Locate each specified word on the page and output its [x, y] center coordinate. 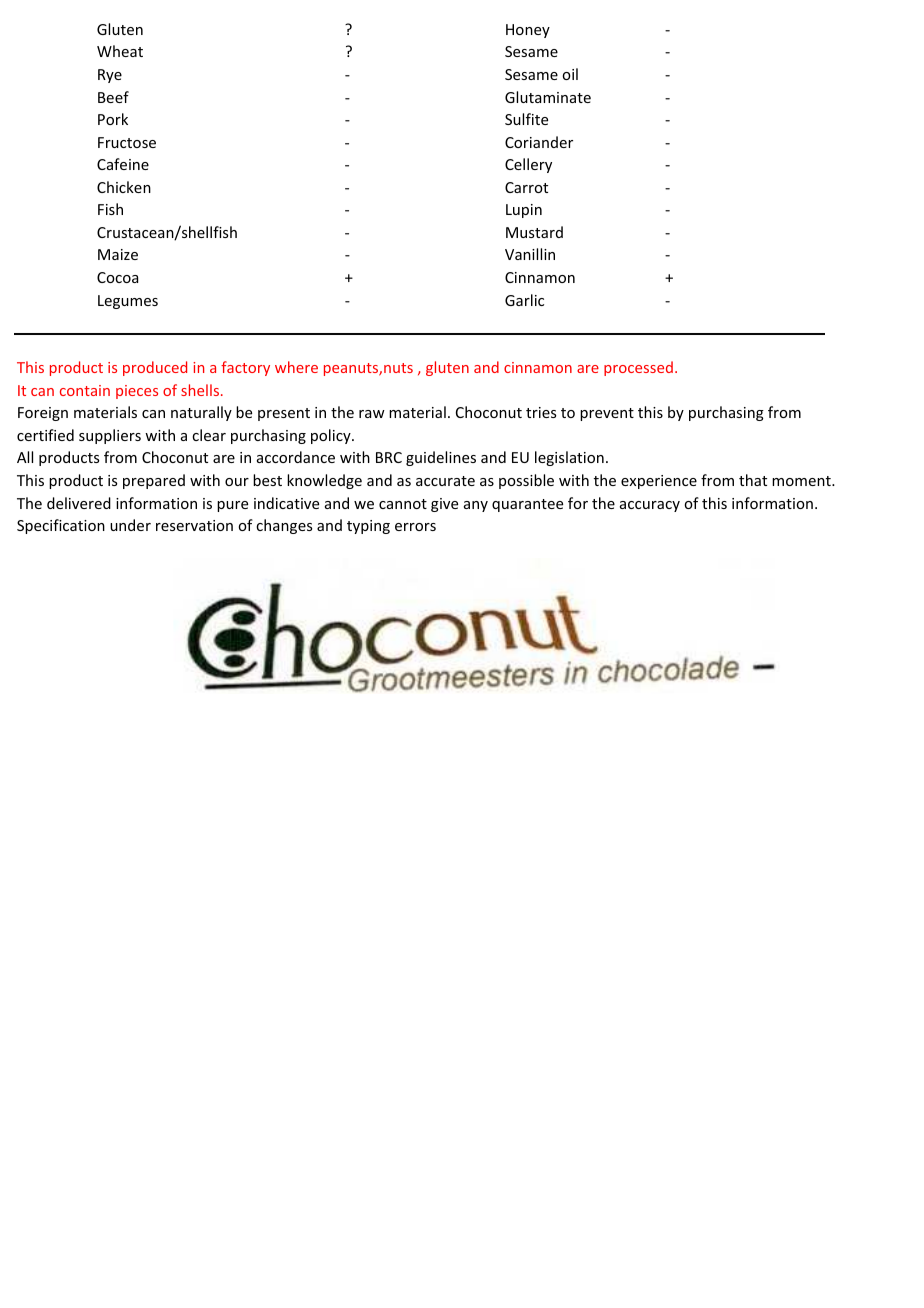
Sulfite [526, 119]
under [130, 525]
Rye [110, 76]
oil [570, 74]
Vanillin [530, 254]
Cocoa [117, 277]
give [444, 505]
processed [638, 368]
